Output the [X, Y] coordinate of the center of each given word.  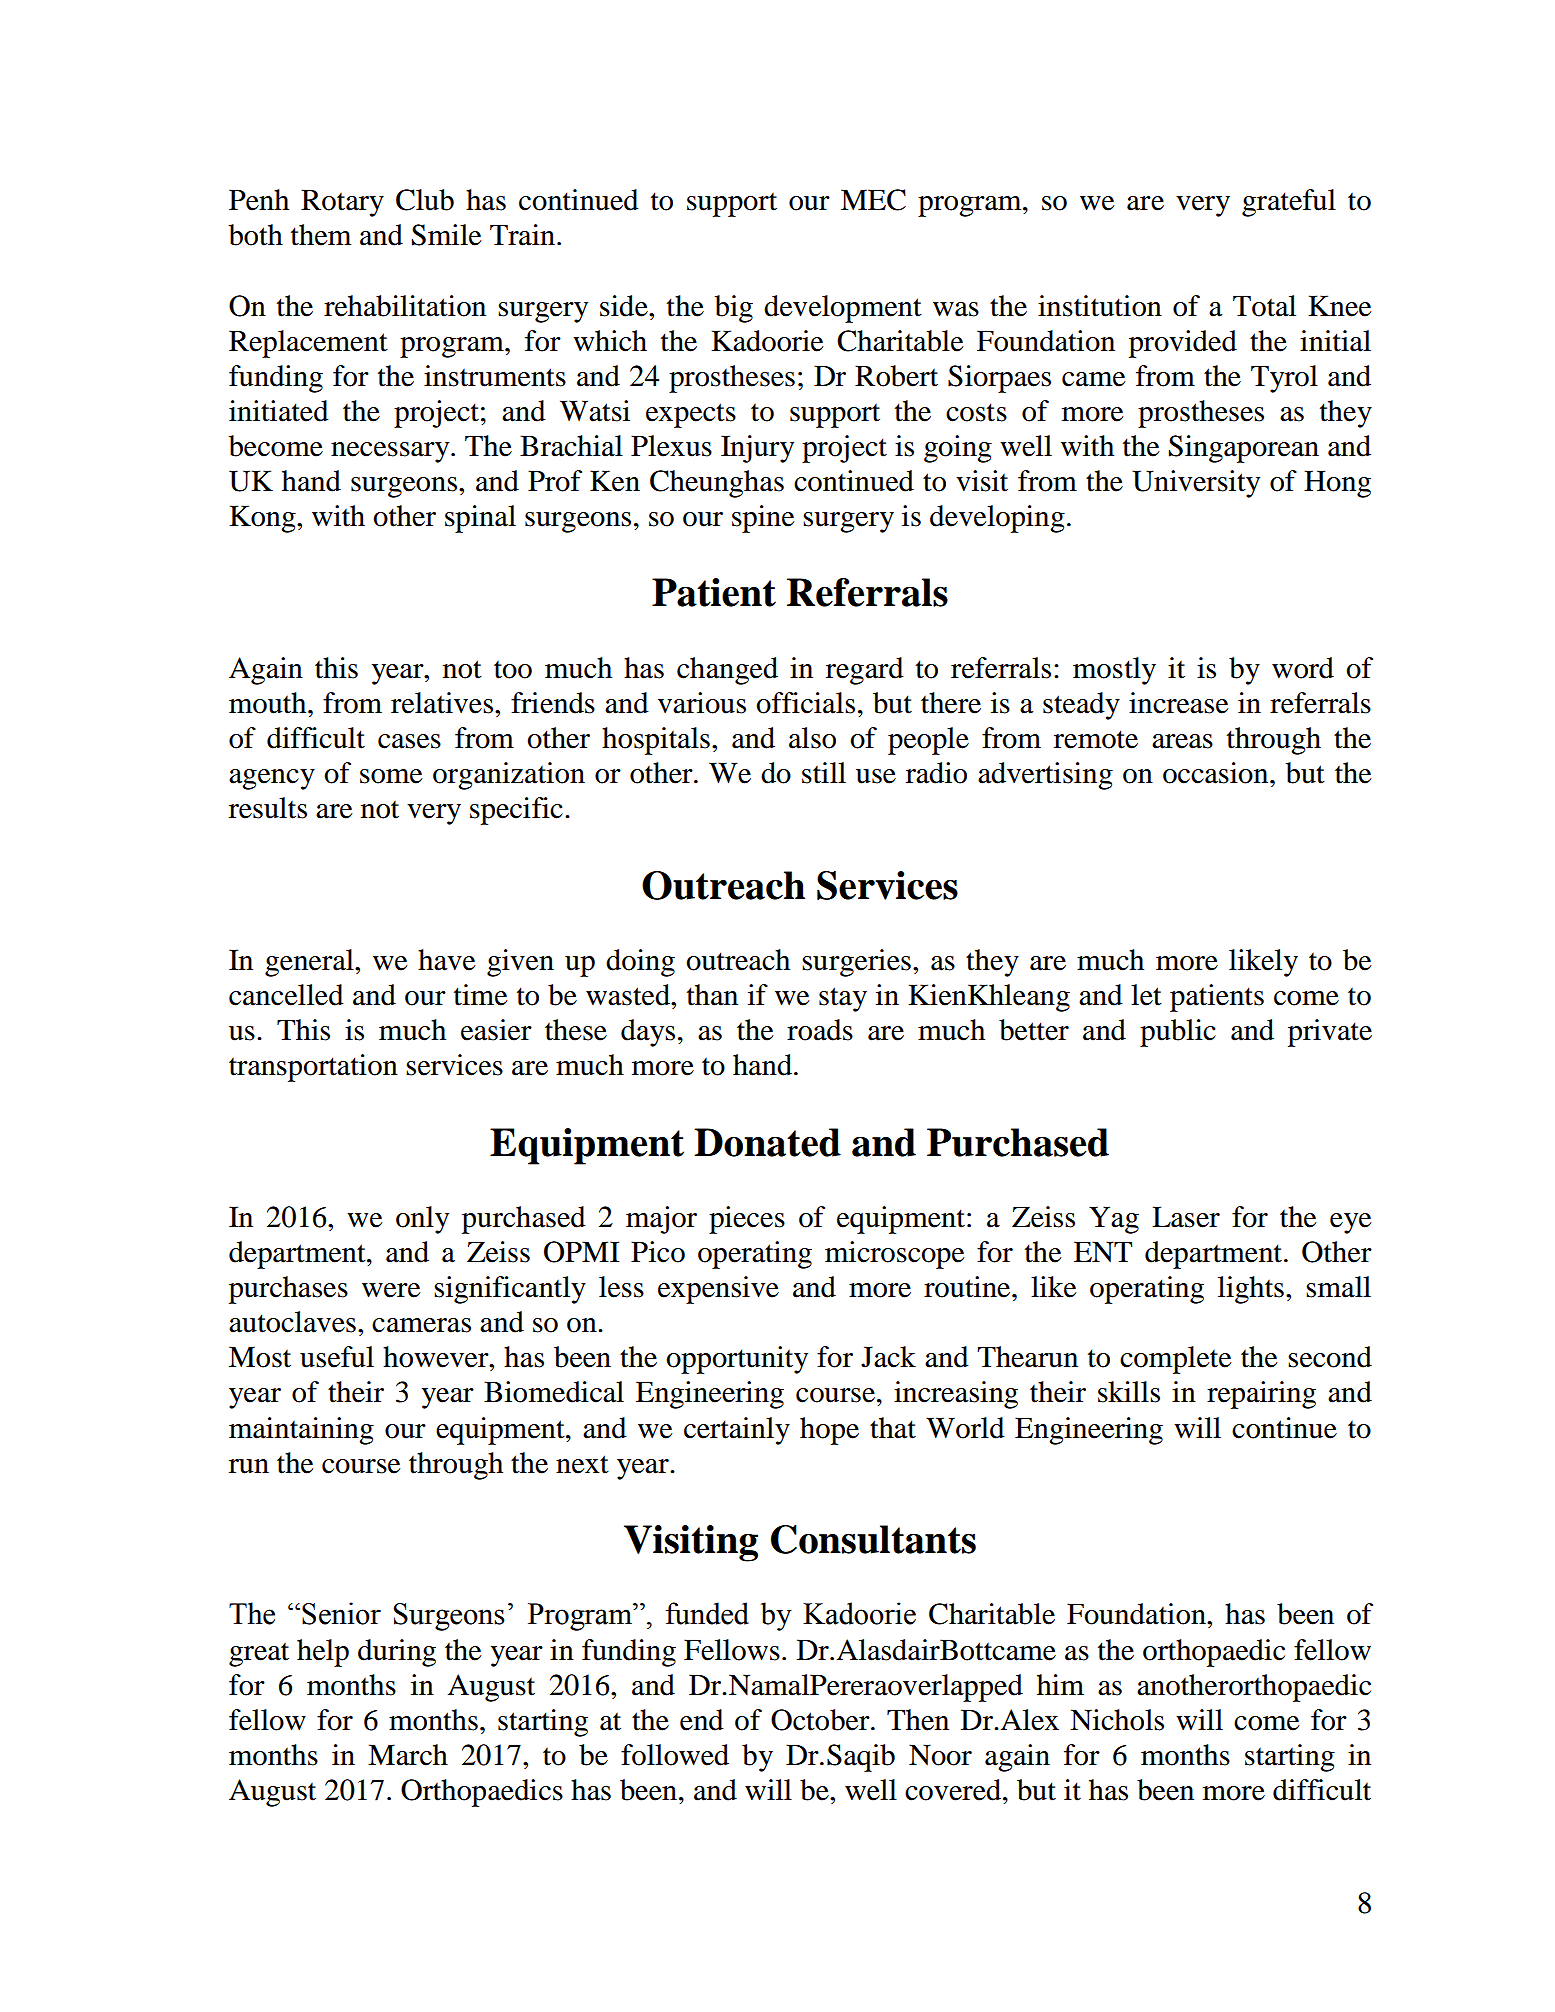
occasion [1217, 773]
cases [409, 741]
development [843, 309]
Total [1264, 306]
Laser [1186, 1217]
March [408, 1755]
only [422, 1220]
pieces [747, 1220]
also [812, 738]
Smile [447, 235]
